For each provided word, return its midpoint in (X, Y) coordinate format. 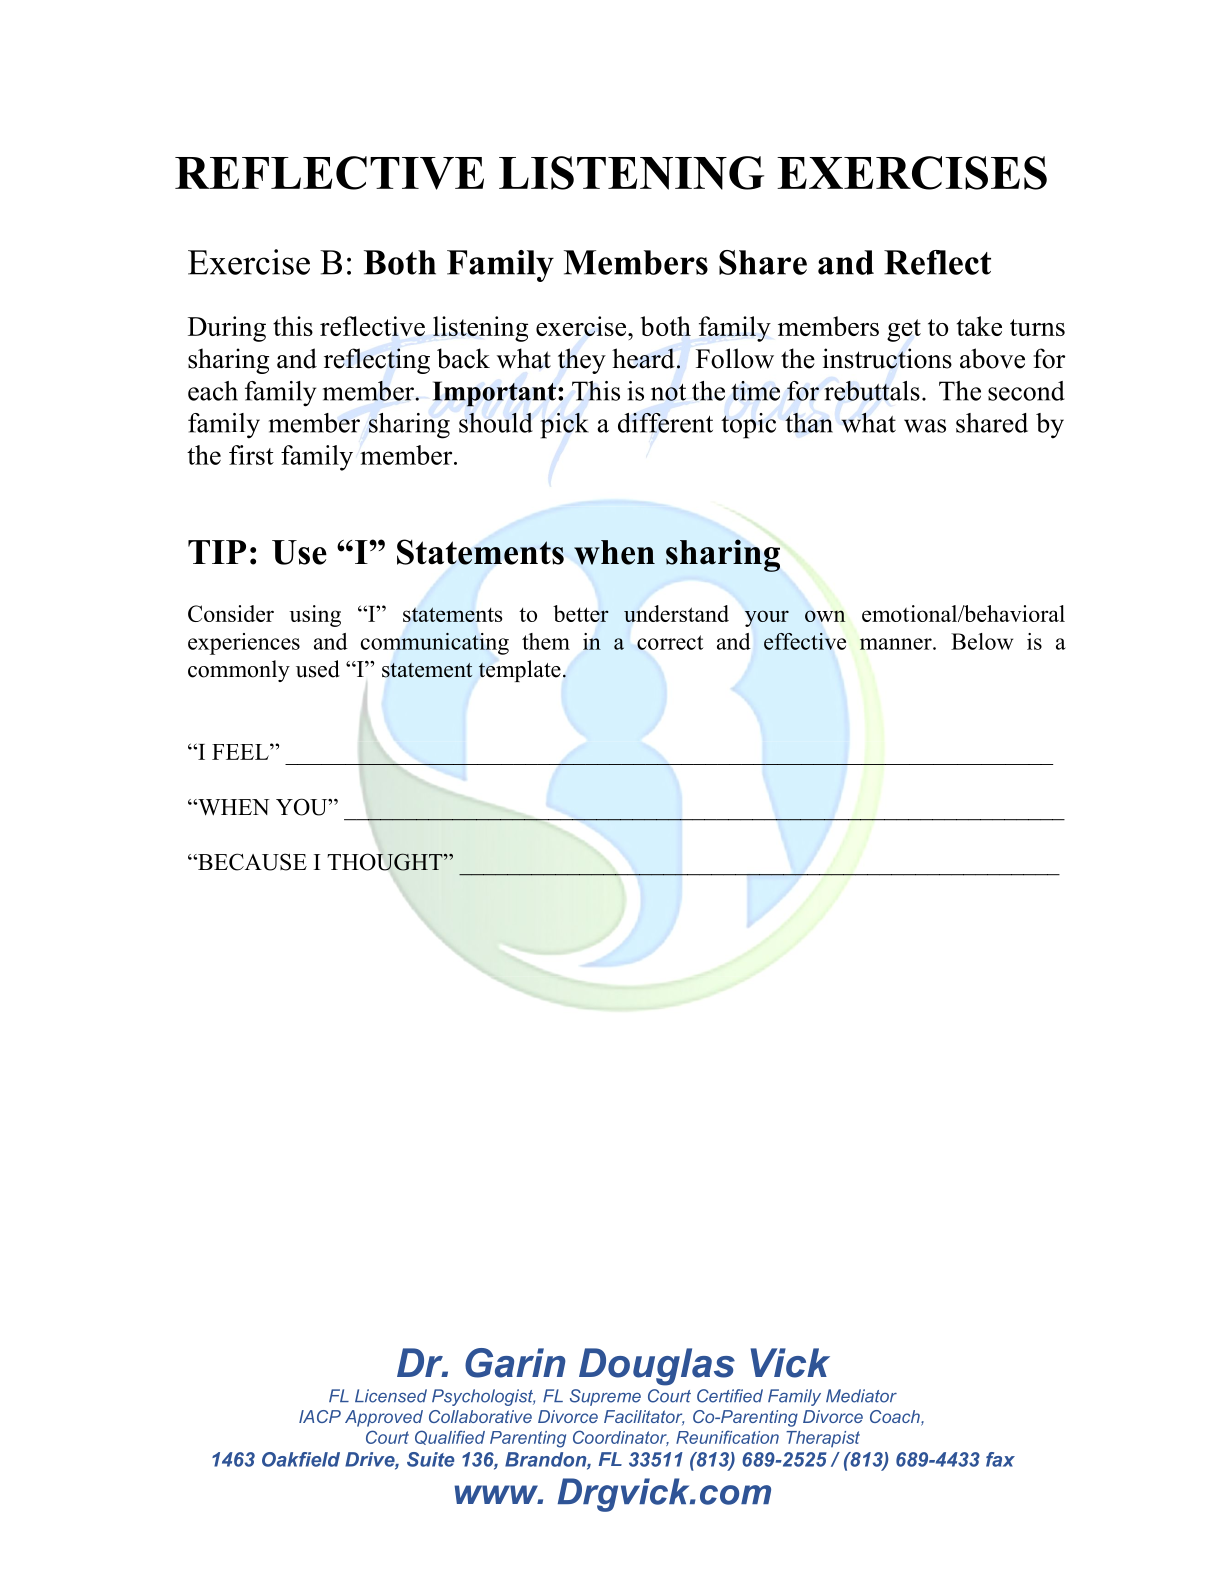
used (318, 669)
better (581, 613)
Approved (384, 1418)
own (825, 616)
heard (643, 358)
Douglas (657, 1367)
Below (982, 641)
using (315, 616)
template (520, 671)
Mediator (861, 1396)
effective (805, 641)
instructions (887, 358)
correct (670, 642)
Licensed (391, 1396)
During (227, 329)
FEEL (241, 752)
